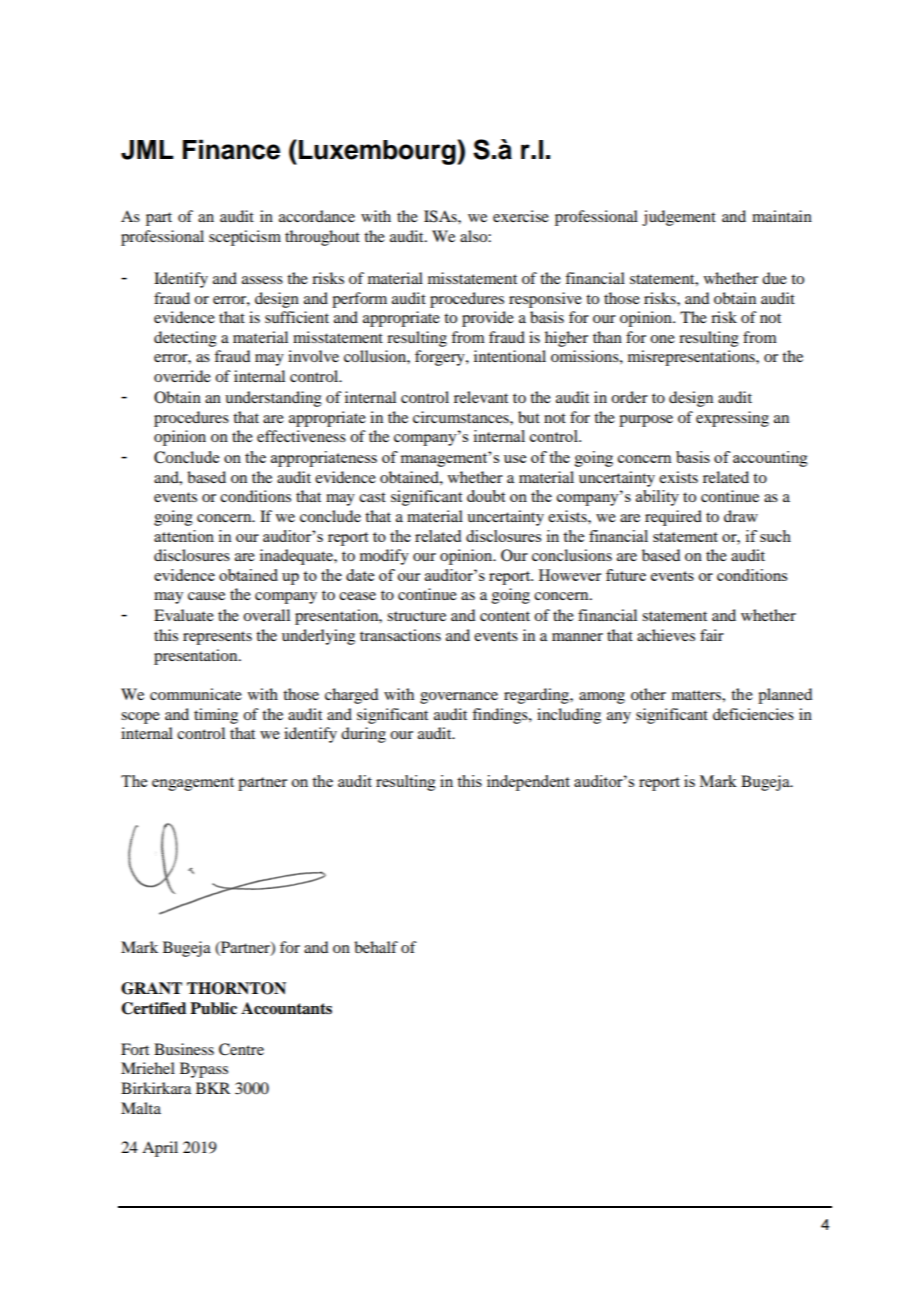 This page has height=1307, width=924. What do you see at coordinates (712, 635) in the page?
I see `fair` at bounding box center [712, 635].
